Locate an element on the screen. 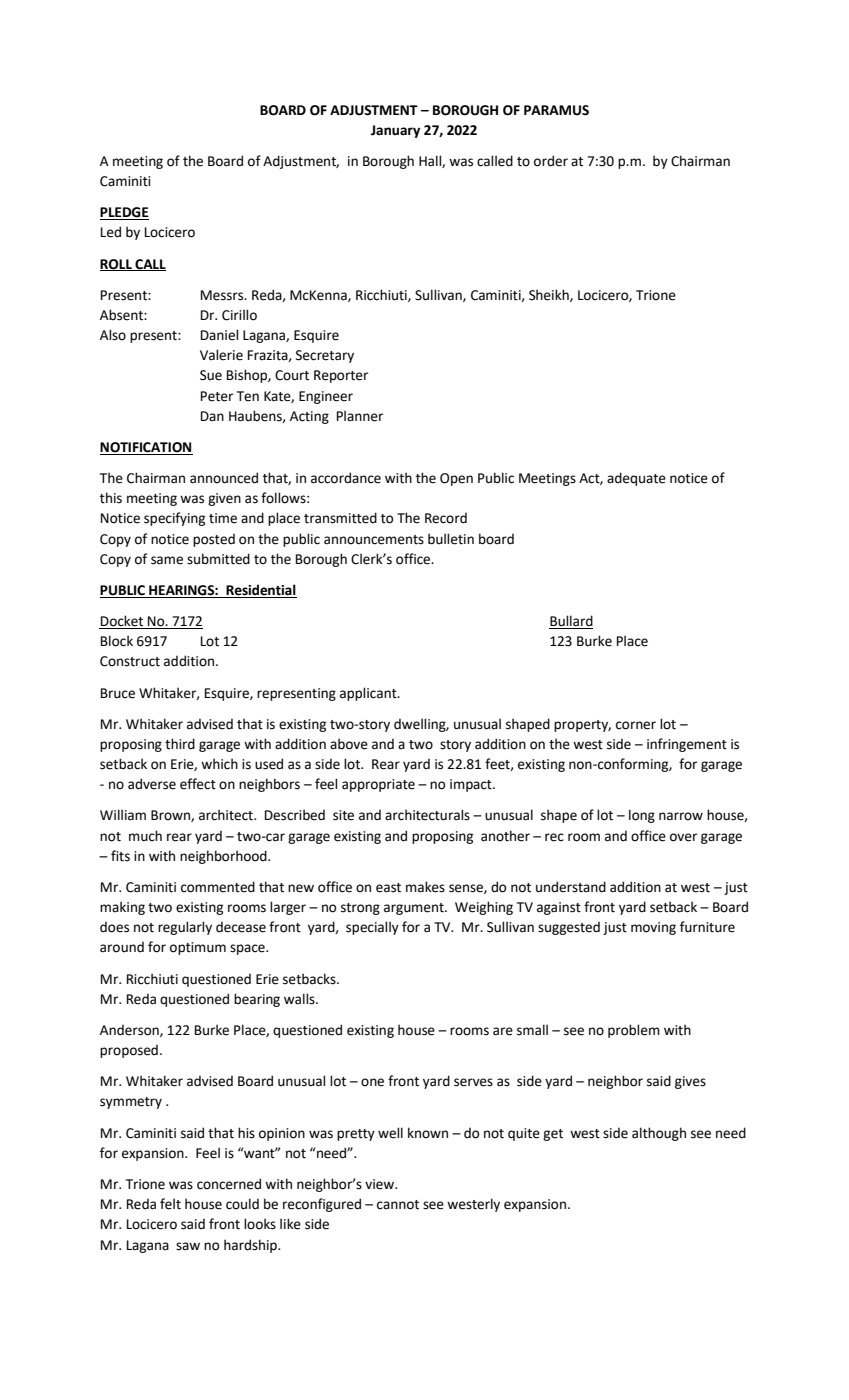 This screenshot has height=1400, width=849. January is located at coordinates (395, 131).
